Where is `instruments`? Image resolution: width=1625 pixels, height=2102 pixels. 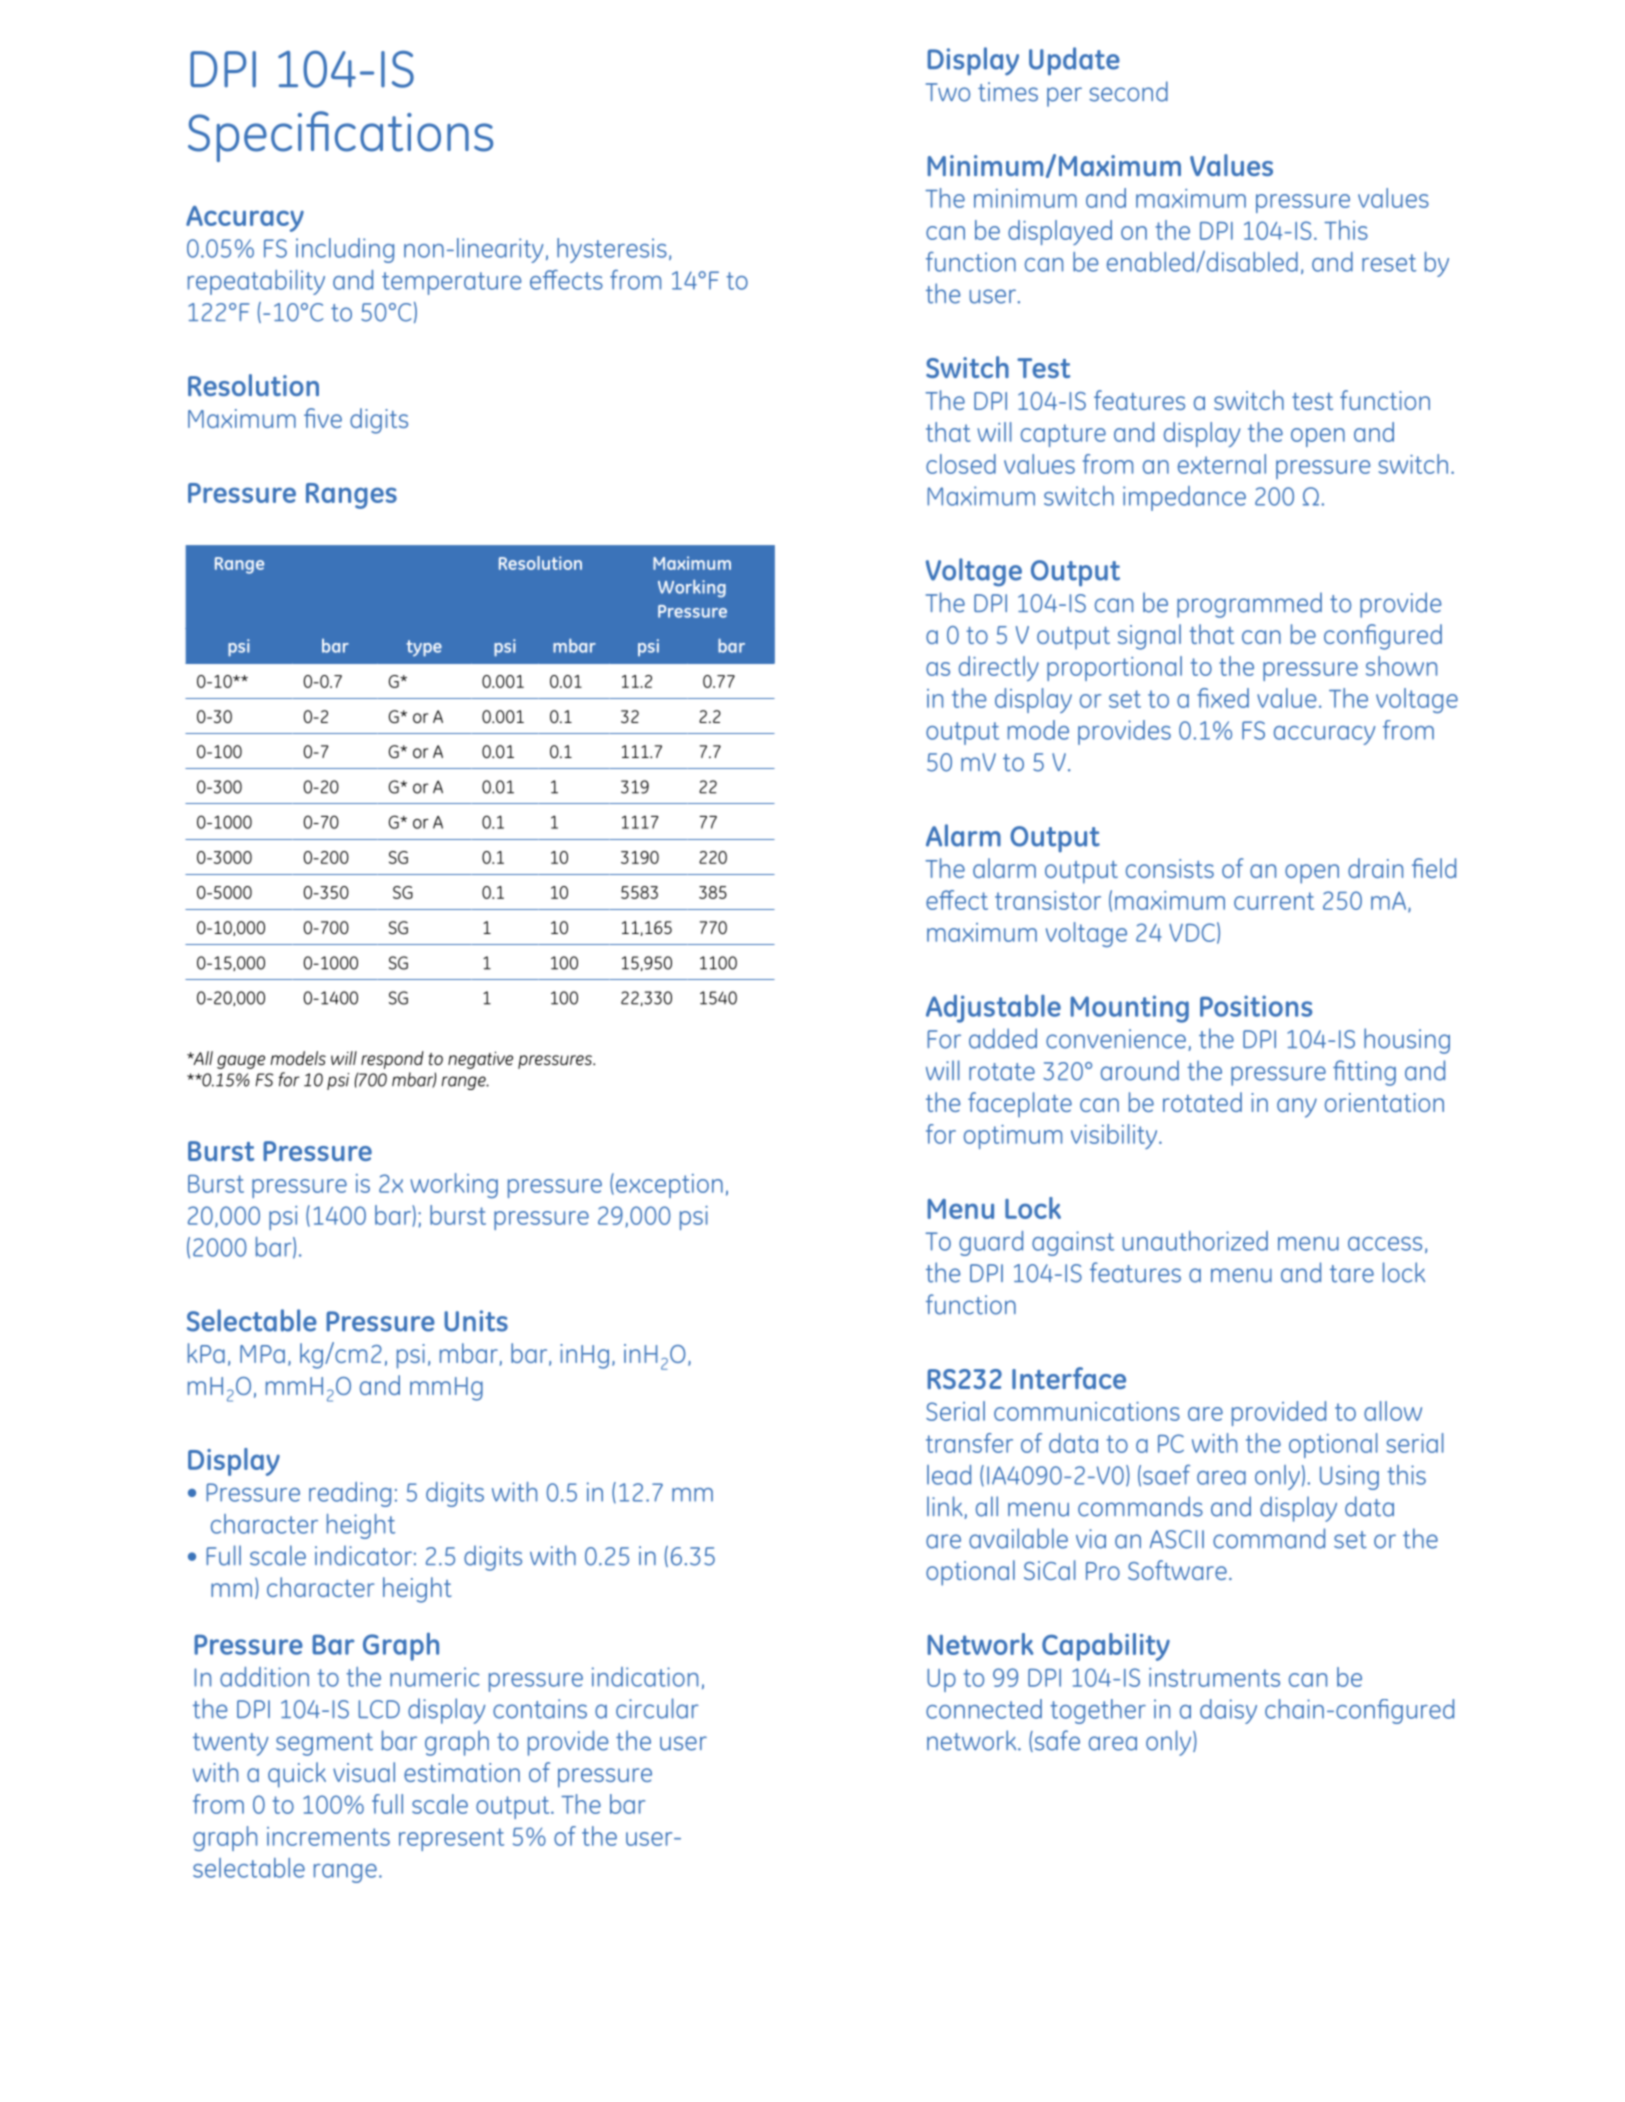
instruments is located at coordinates (1214, 1677).
